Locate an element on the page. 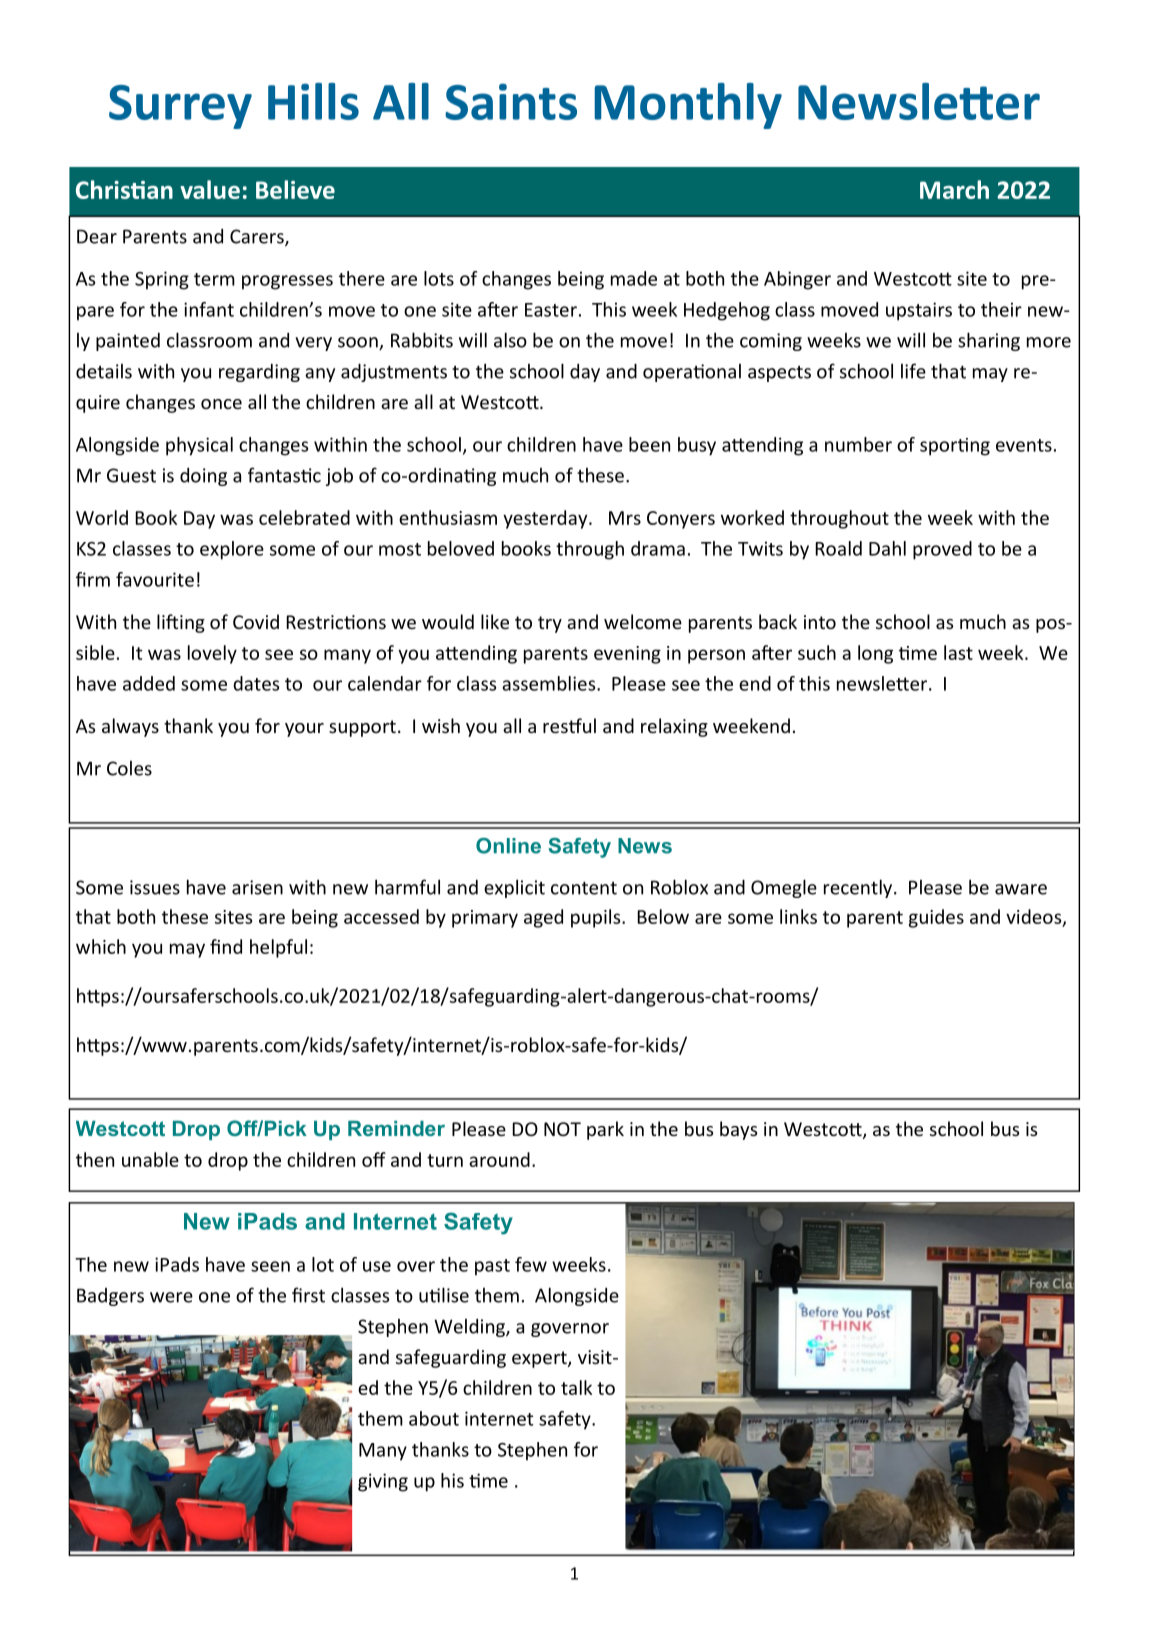 The image size is (1149, 1625). bays is located at coordinates (738, 1130).
